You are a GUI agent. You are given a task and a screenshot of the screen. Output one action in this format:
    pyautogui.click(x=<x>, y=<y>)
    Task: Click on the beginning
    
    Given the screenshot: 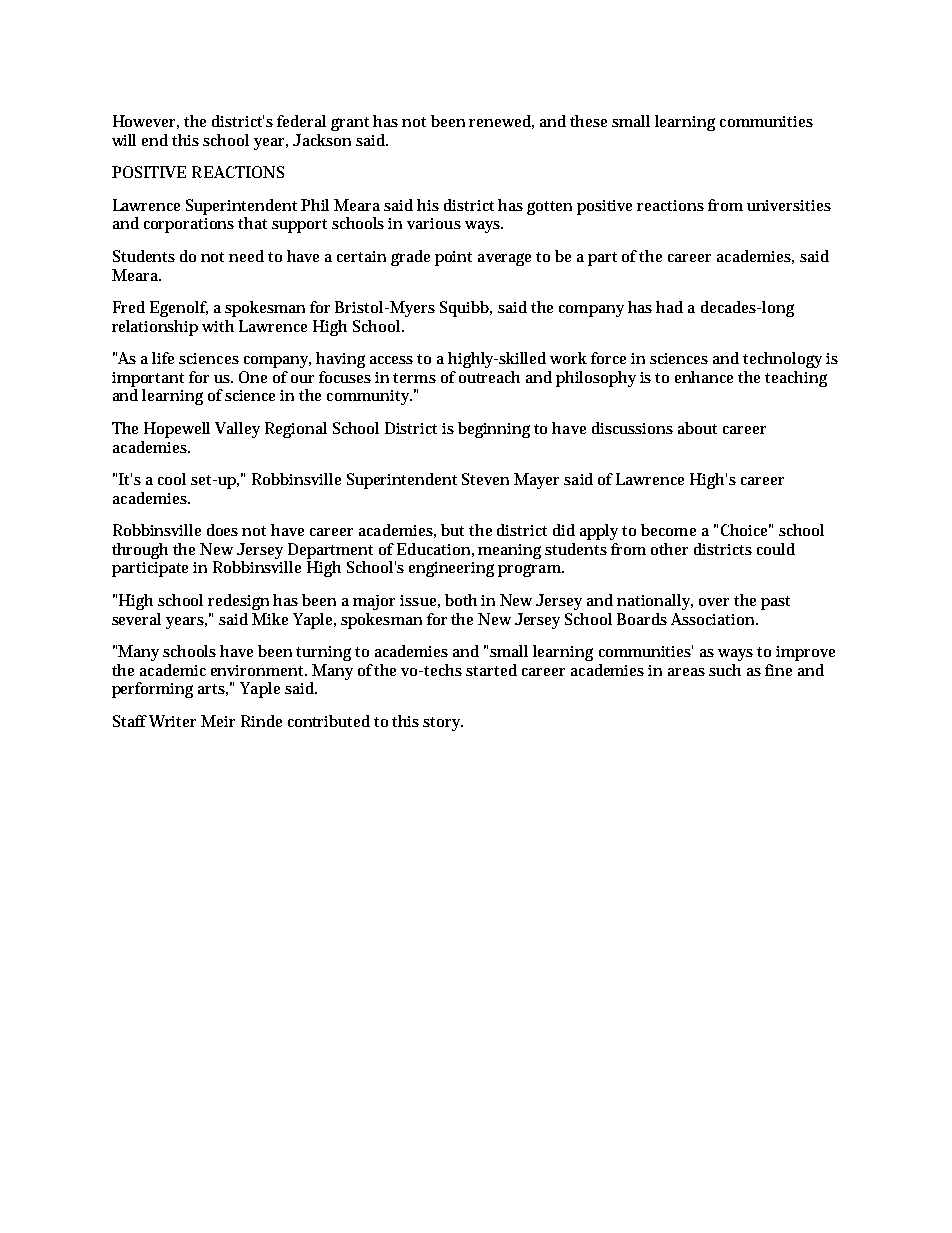 What is the action you would take?
    pyautogui.click(x=494, y=430)
